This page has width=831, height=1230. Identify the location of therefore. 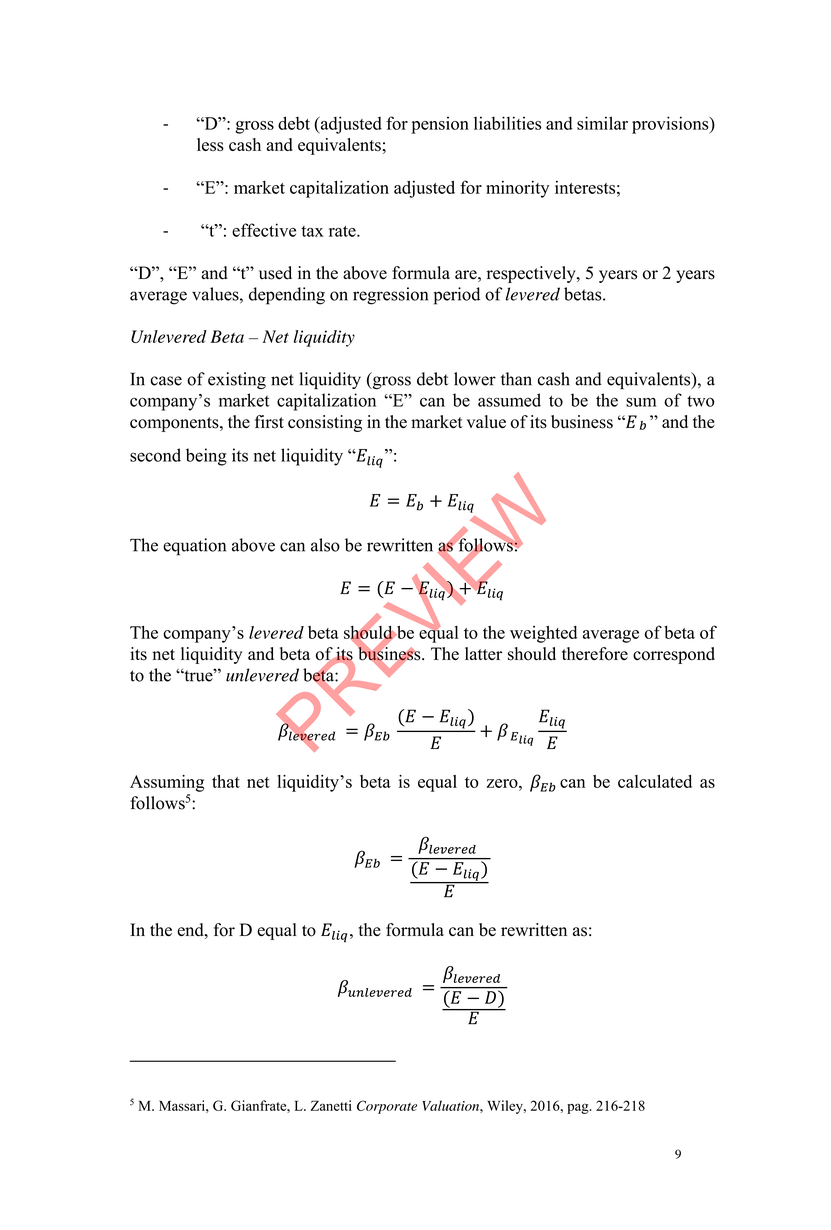
(595, 654).
